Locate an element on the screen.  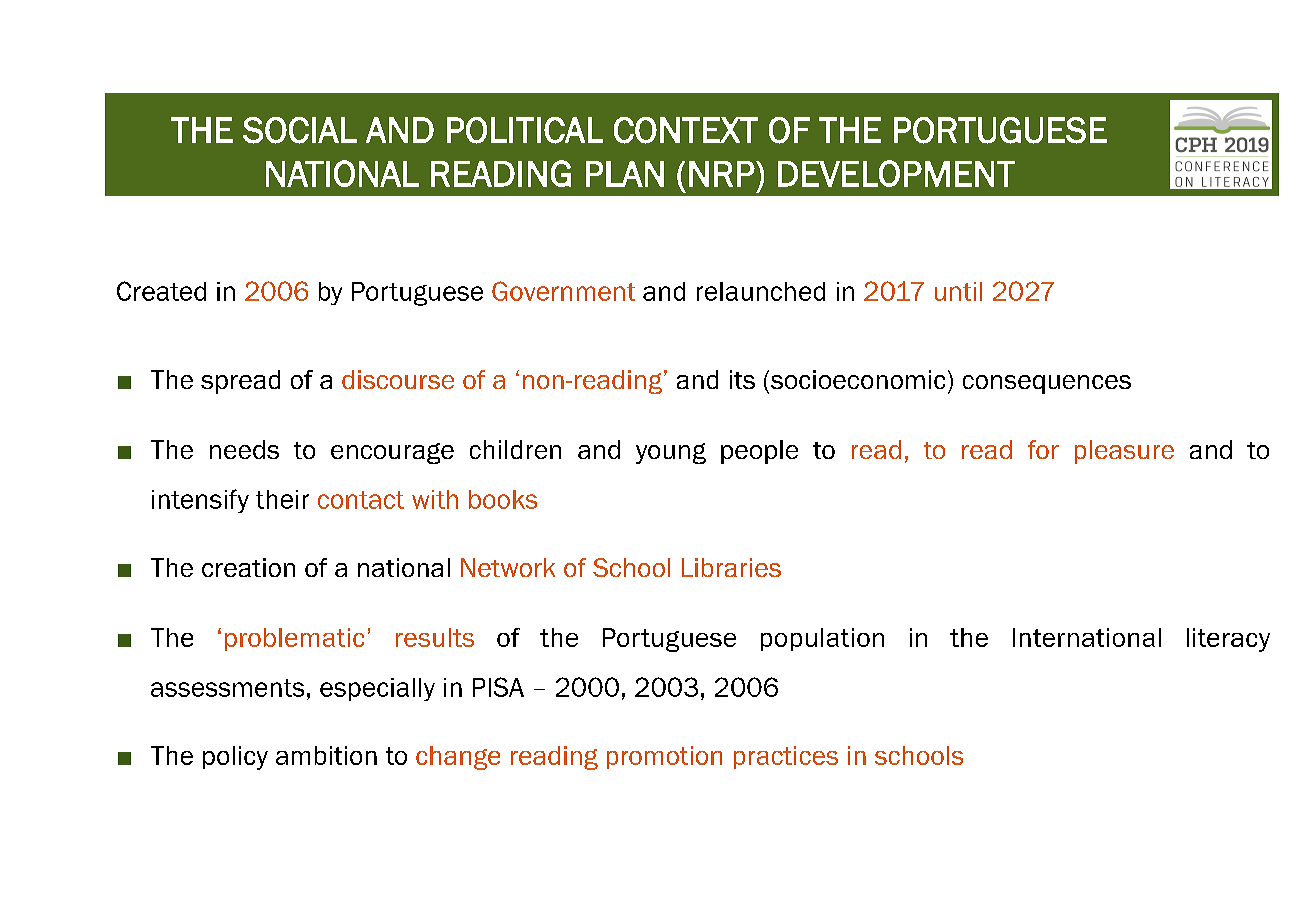
CONTEXT is located at coordinates (686, 130).
